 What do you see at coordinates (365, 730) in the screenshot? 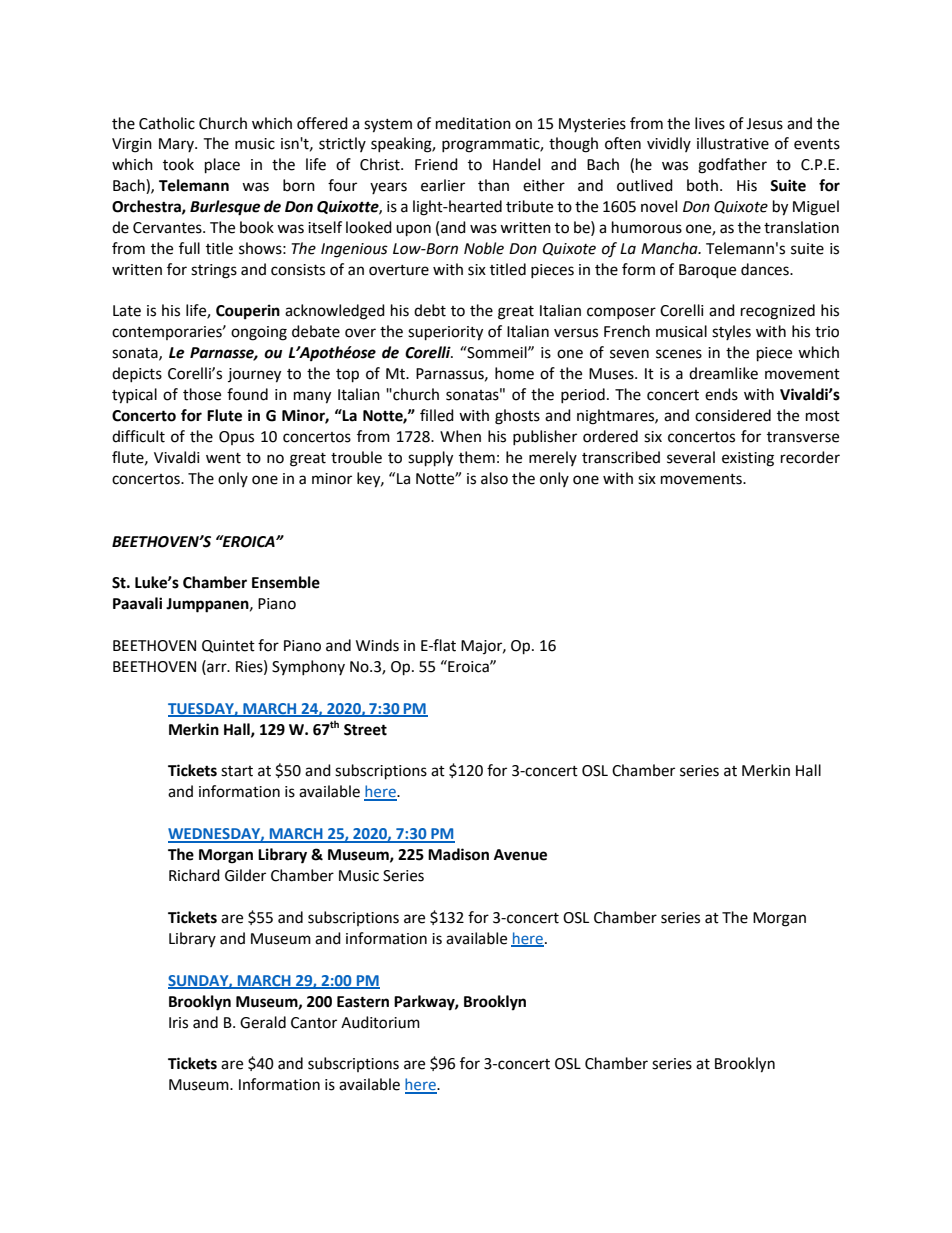
I see `Street` at bounding box center [365, 730].
